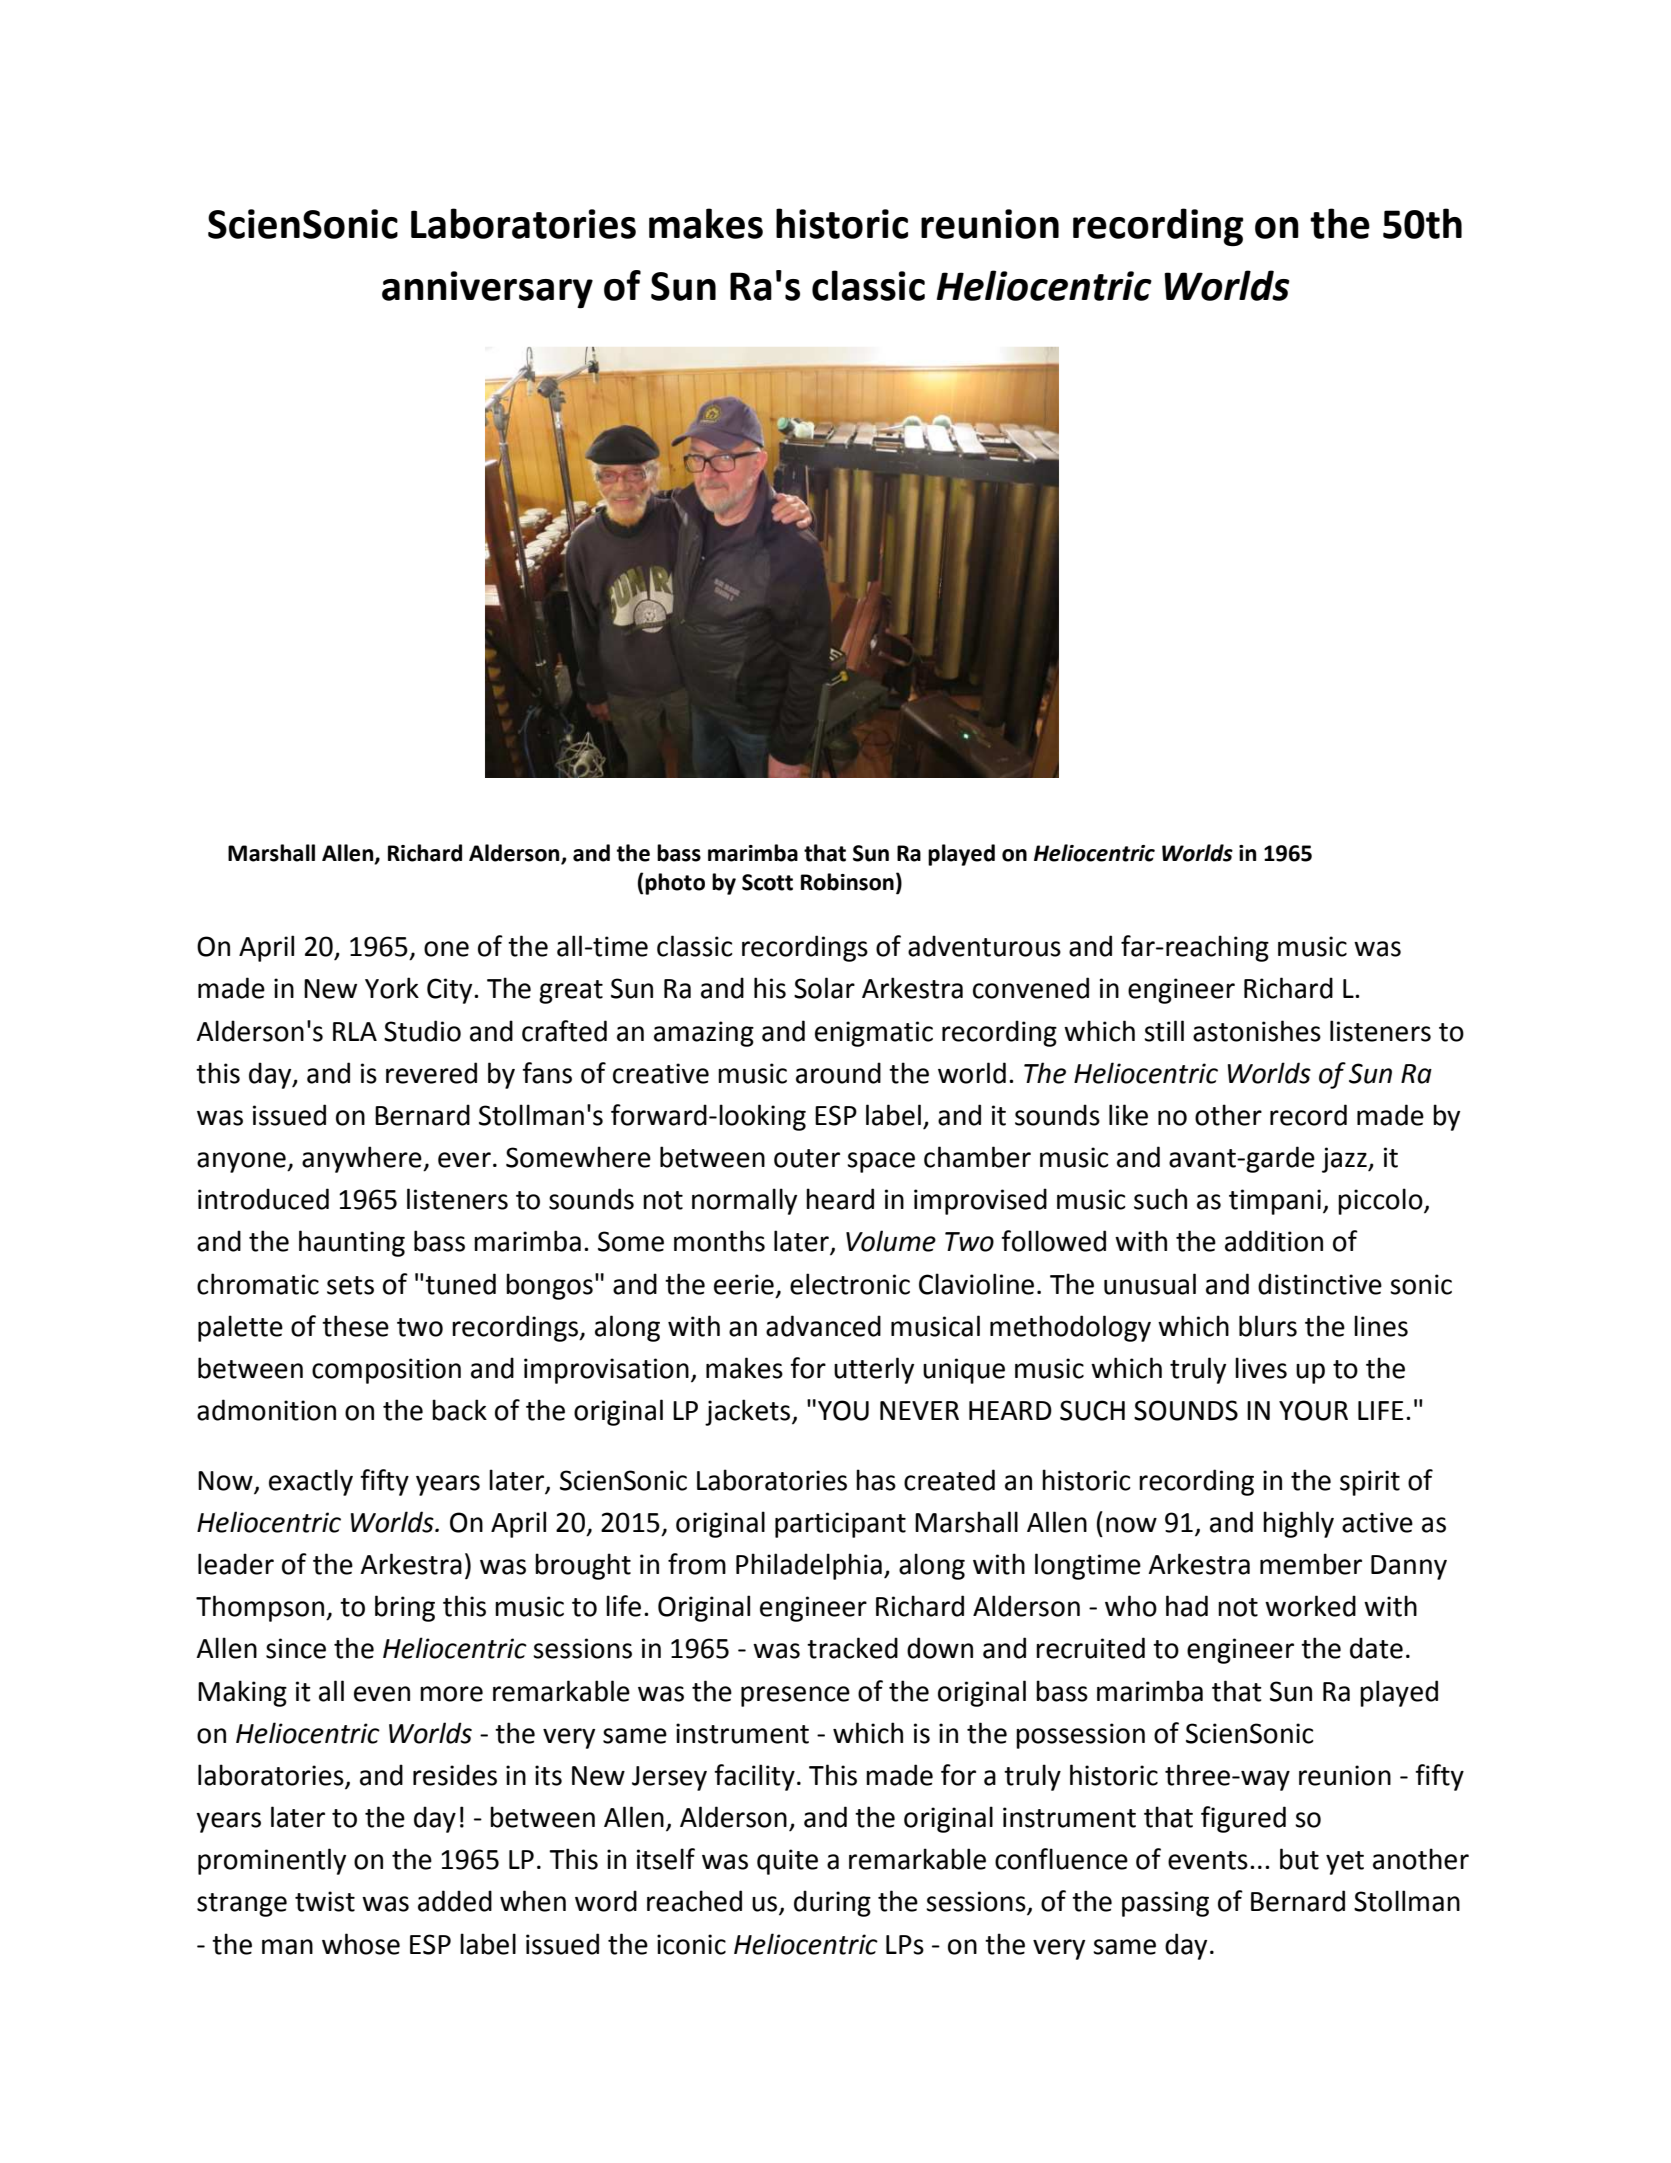 The image size is (1671, 2163). What do you see at coordinates (1299, 1859) in the page?
I see `but` at bounding box center [1299, 1859].
